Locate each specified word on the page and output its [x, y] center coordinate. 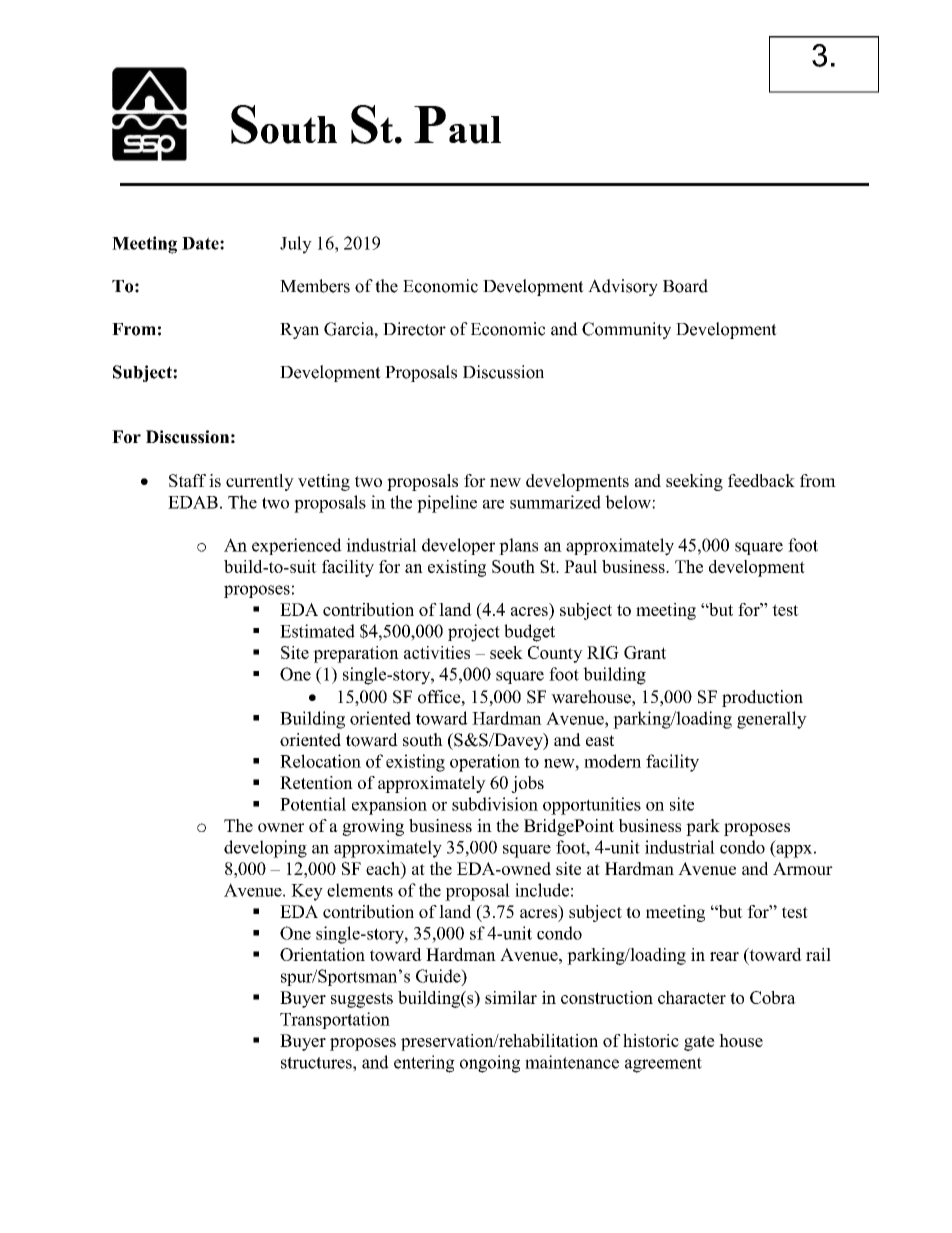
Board [685, 286]
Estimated [317, 631]
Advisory [623, 287]
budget [529, 633]
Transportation [335, 1020]
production [762, 698]
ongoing [490, 1064]
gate [699, 1043]
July [296, 245]
